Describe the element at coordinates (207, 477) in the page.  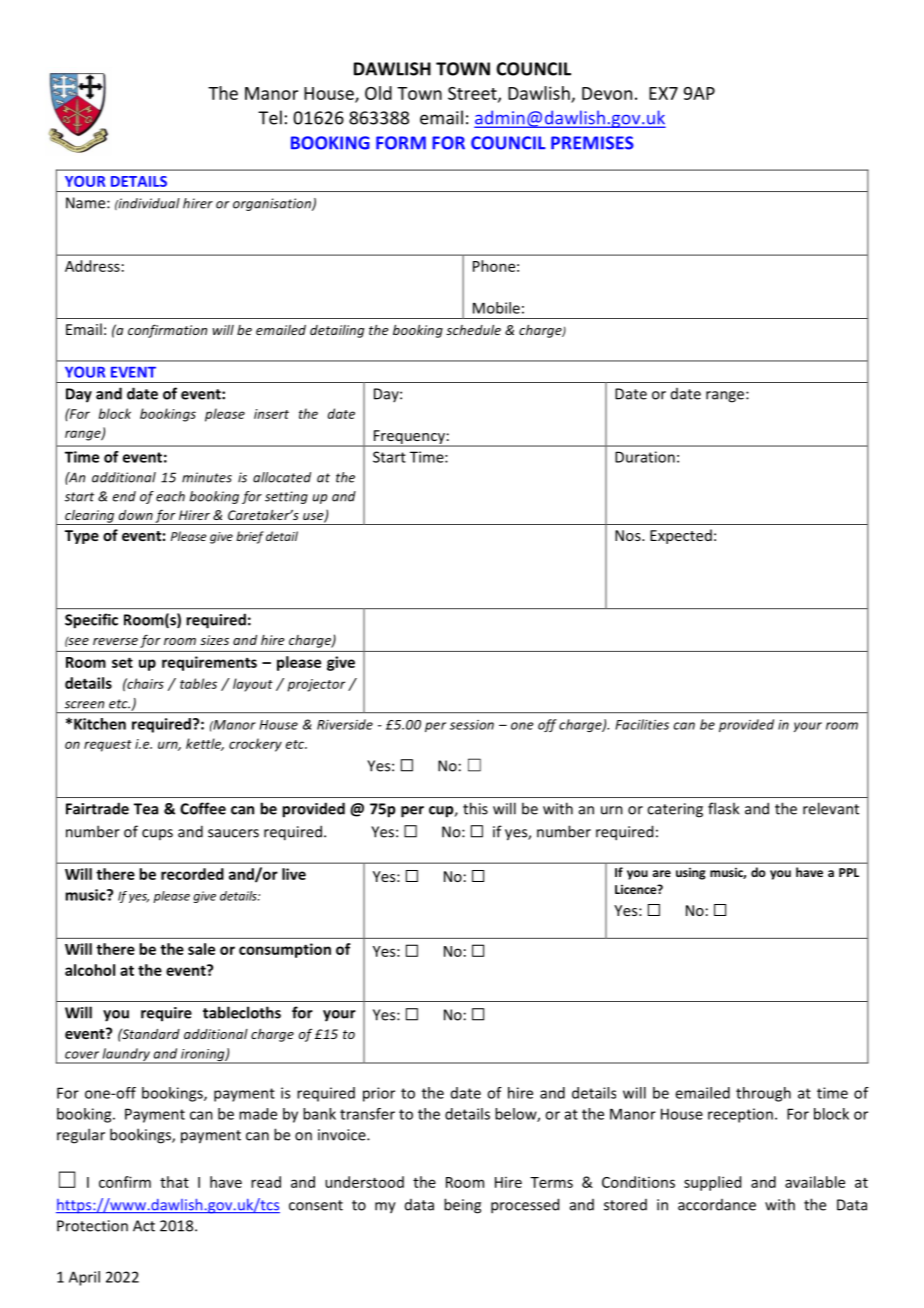
I see `minutes` at that location.
